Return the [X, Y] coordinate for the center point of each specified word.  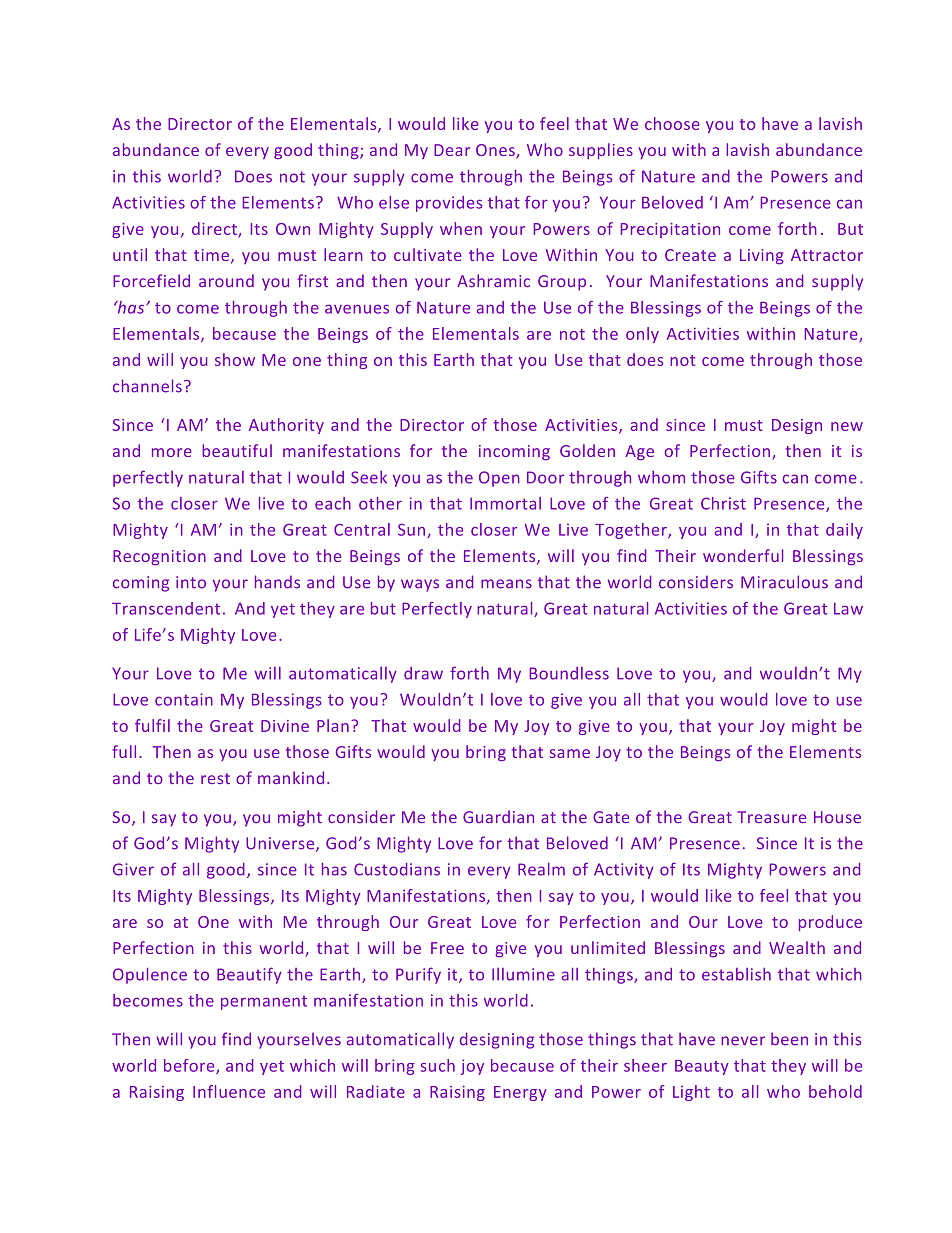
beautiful [237, 450]
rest [215, 778]
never [743, 1041]
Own [293, 229]
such [437, 1065]
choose [672, 123]
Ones [496, 151]
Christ [723, 503]
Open [499, 479]
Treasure [771, 817]
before [190, 1066]
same [570, 753]
